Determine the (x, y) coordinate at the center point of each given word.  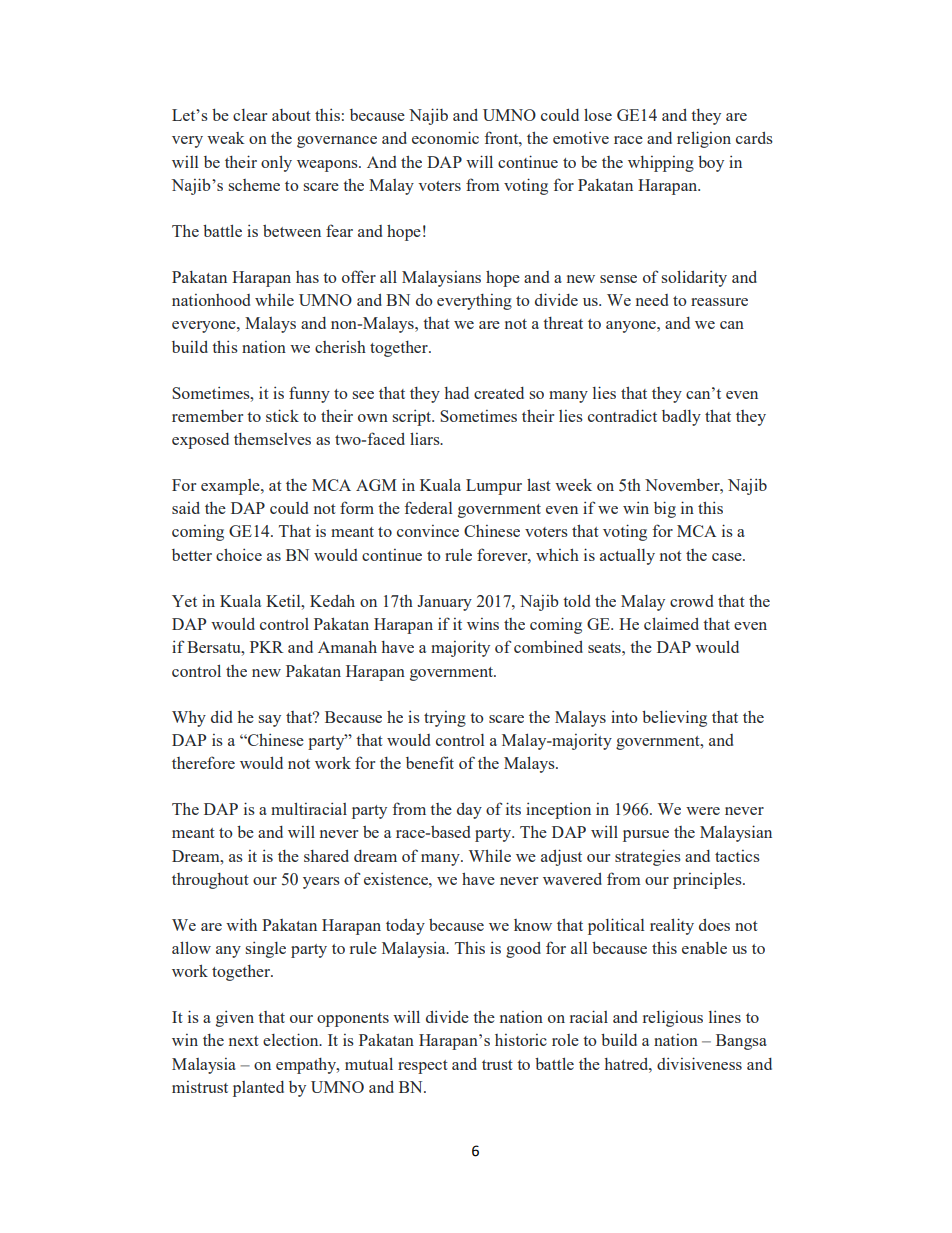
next (244, 1041)
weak (226, 138)
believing (674, 718)
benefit (430, 762)
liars (426, 438)
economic (445, 137)
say (270, 721)
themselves (272, 439)
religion (704, 139)
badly (681, 418)
